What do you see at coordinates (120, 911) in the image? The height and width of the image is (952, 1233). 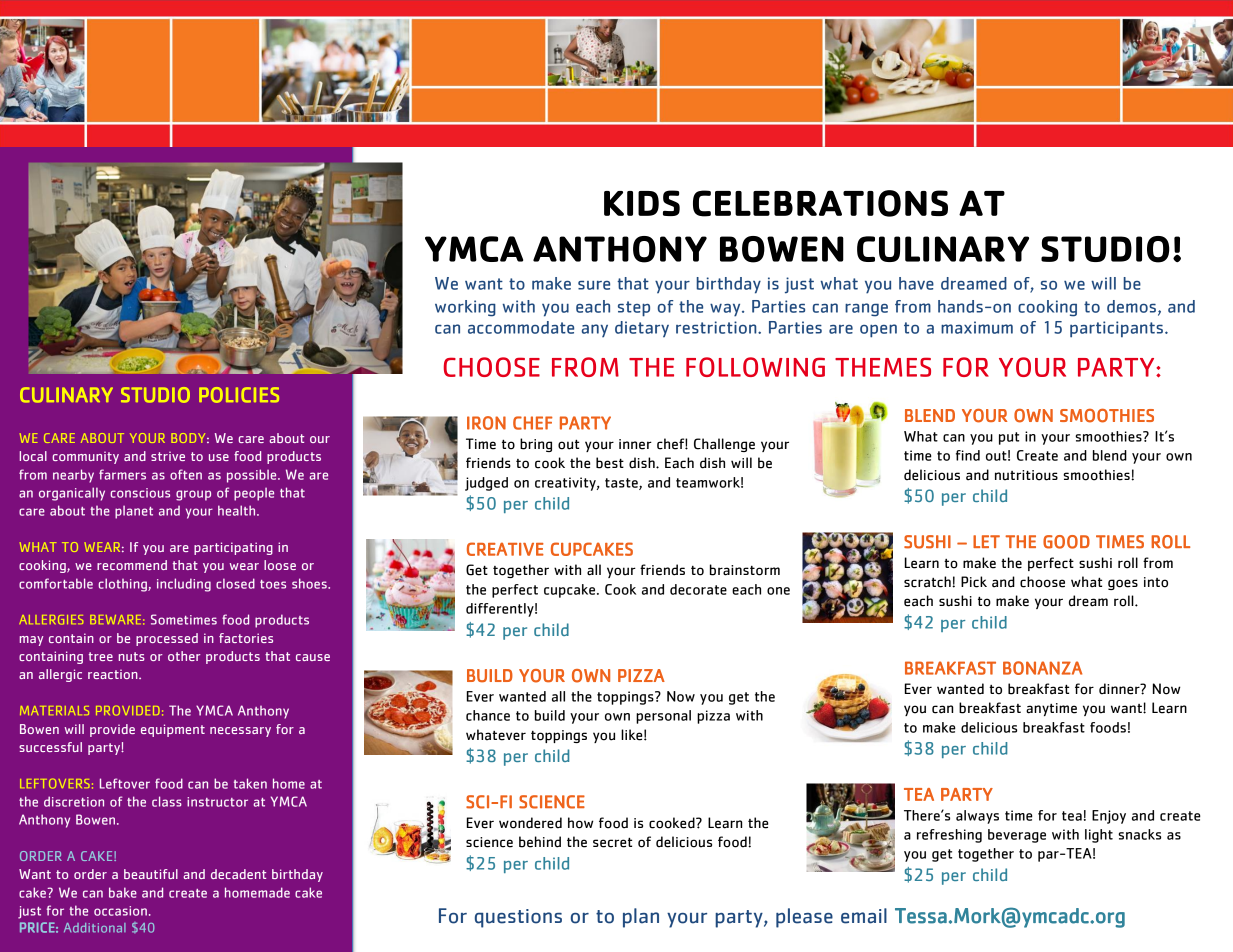 I see `occasion` at bounding box center [120, 911].
